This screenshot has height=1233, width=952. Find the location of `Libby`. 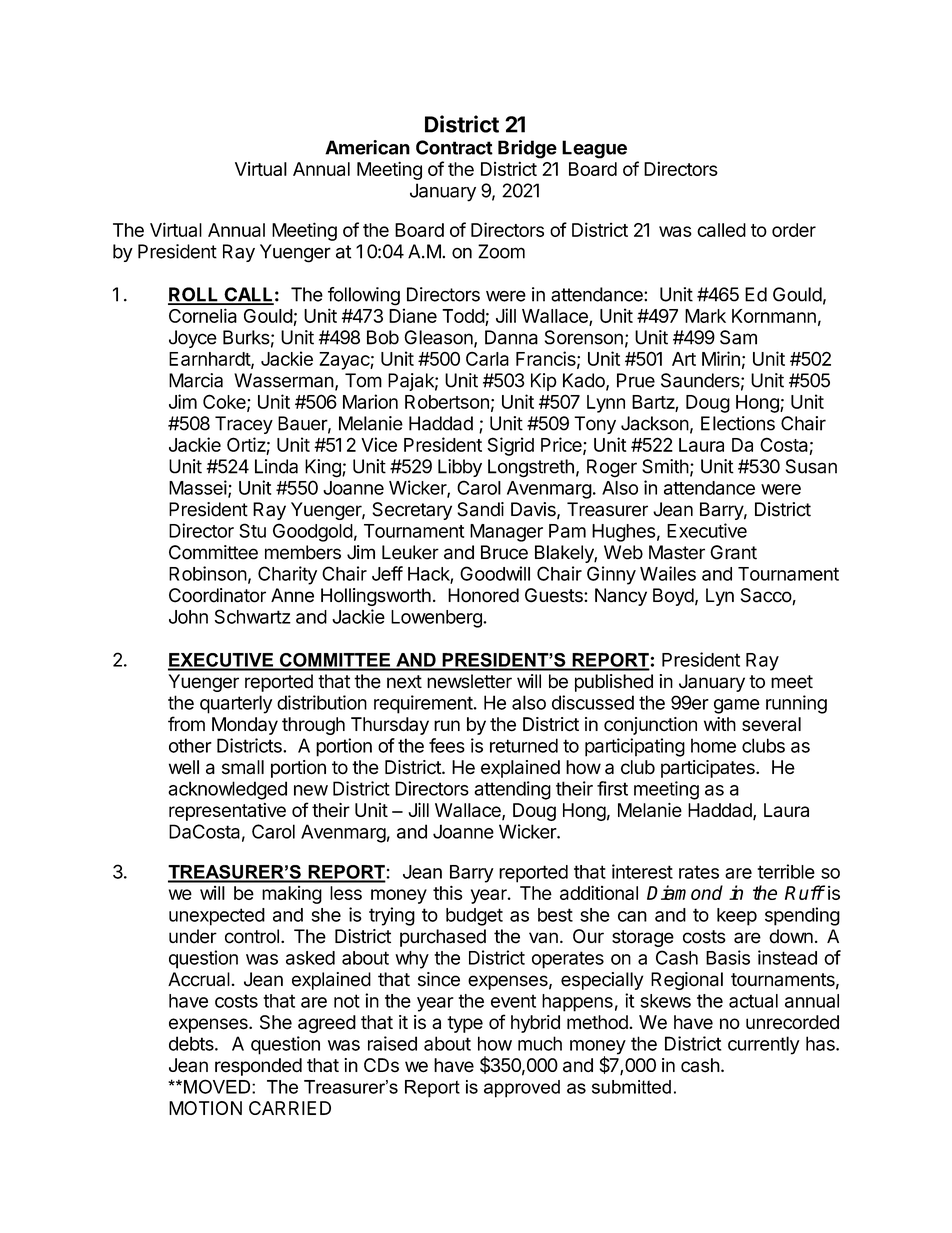

Libby is located at coordinates (460, 468).
